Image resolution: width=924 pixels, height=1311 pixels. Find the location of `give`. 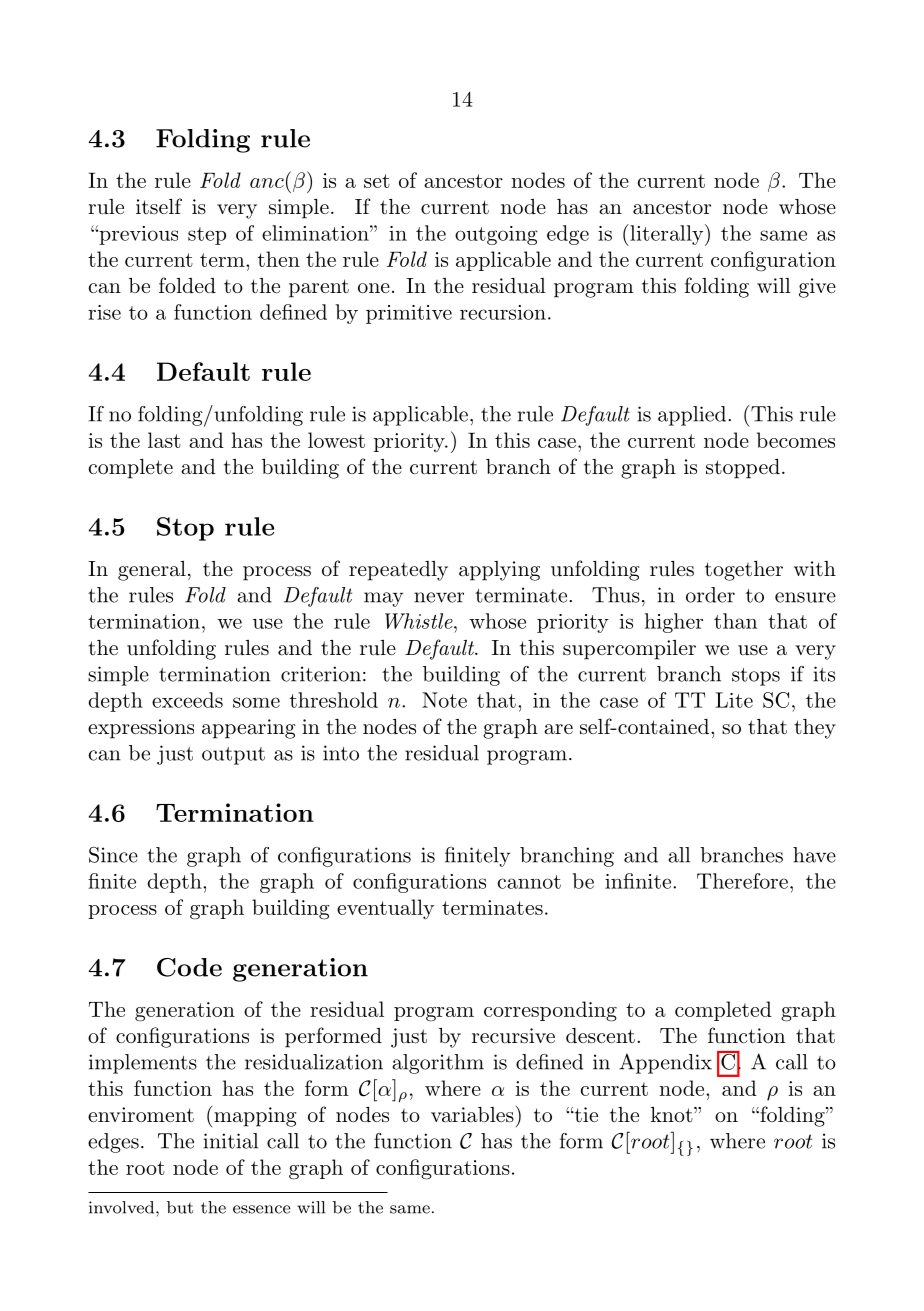

give is located at coordinates (817, 288).
